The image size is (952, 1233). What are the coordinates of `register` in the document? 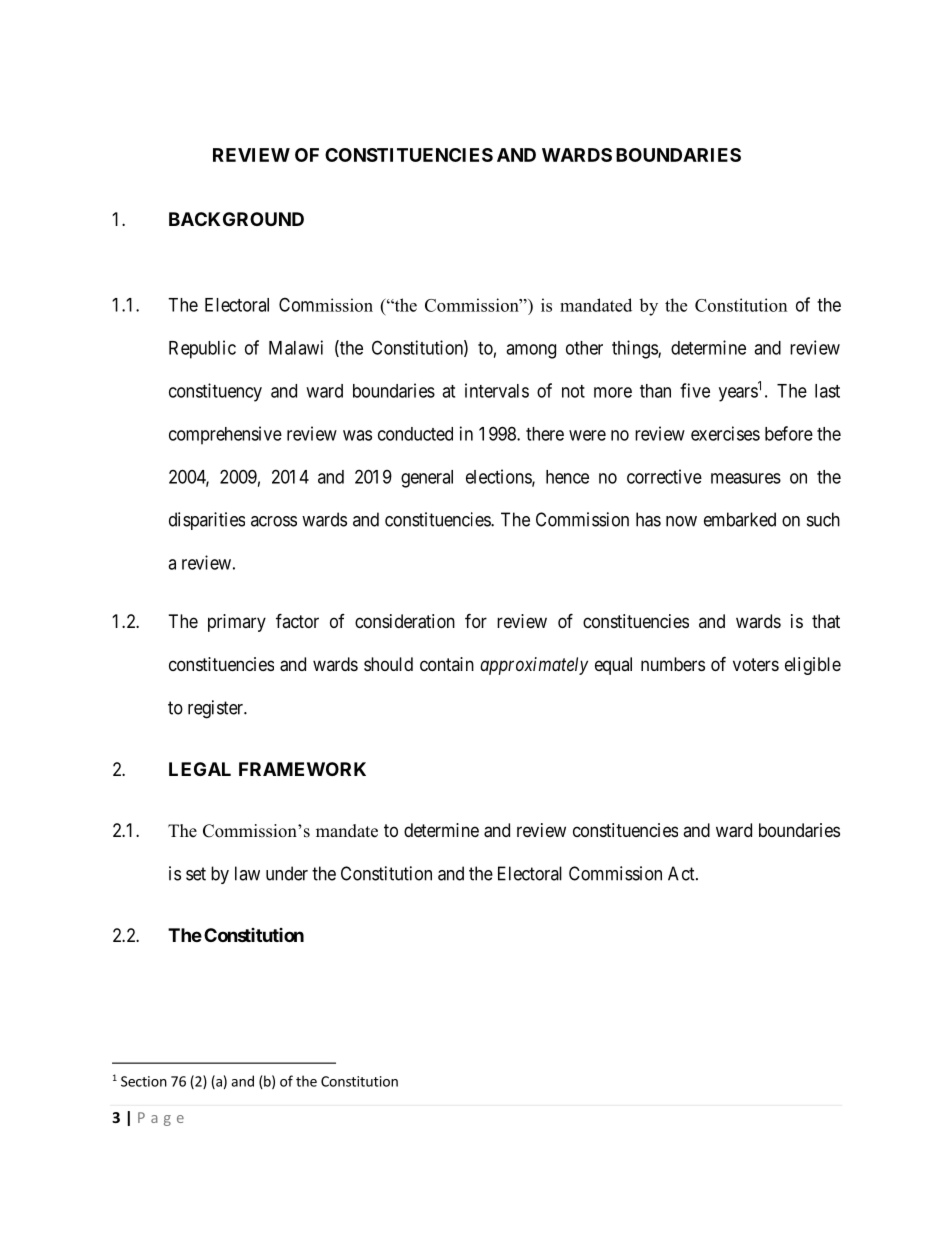 It's located at (217, 709).
